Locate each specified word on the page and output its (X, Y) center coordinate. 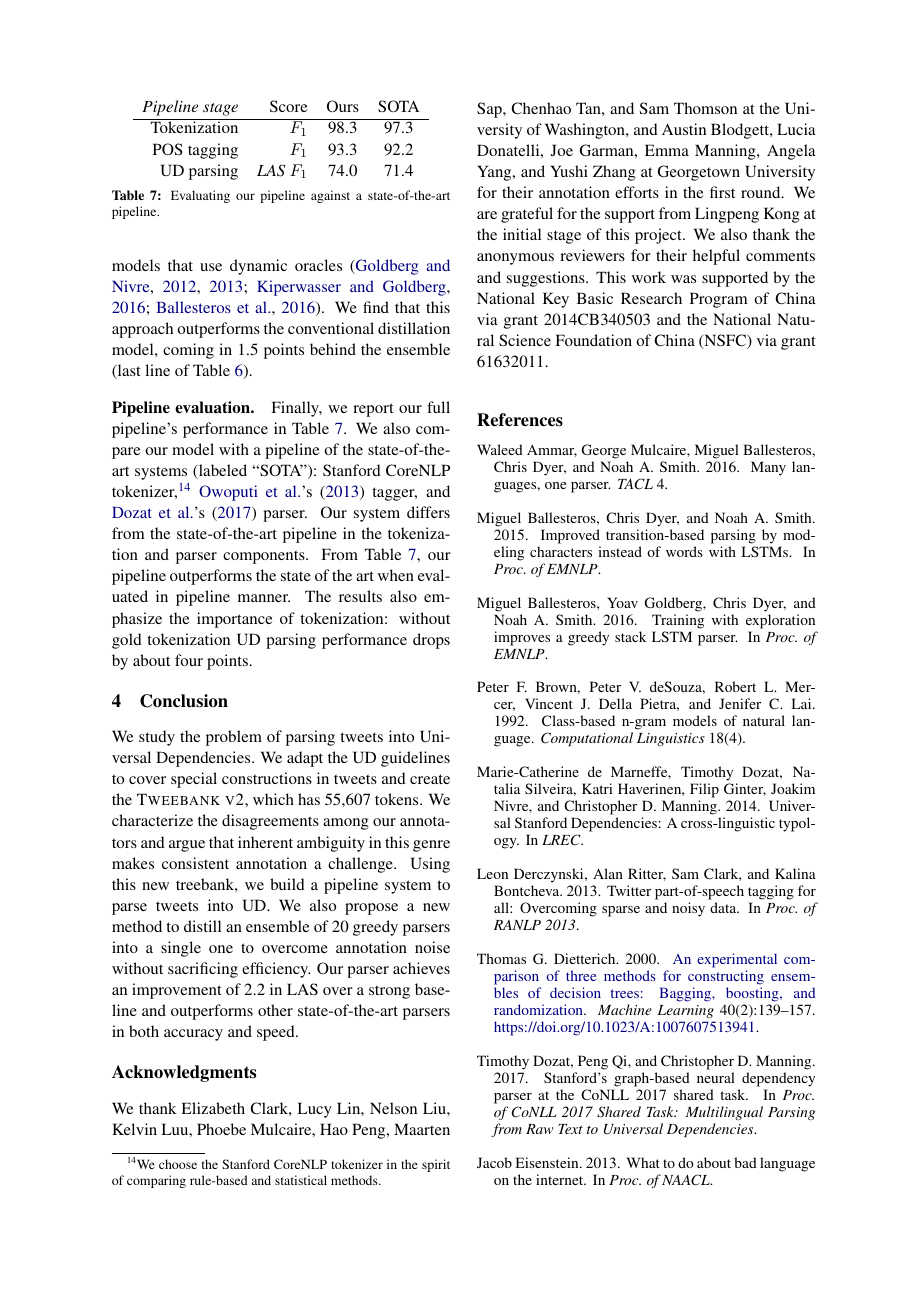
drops (431, 641)
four (189, 660)
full (438, 407)
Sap (490, 110)
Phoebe (221, 1129)
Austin (684, 129)
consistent (195, 863)
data (724, 907)
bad (745, 1162)
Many (768, 468)
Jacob (494, 1162)
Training (678, 621)
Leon (492, 873)
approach (142, 330)
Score (288, 106)
